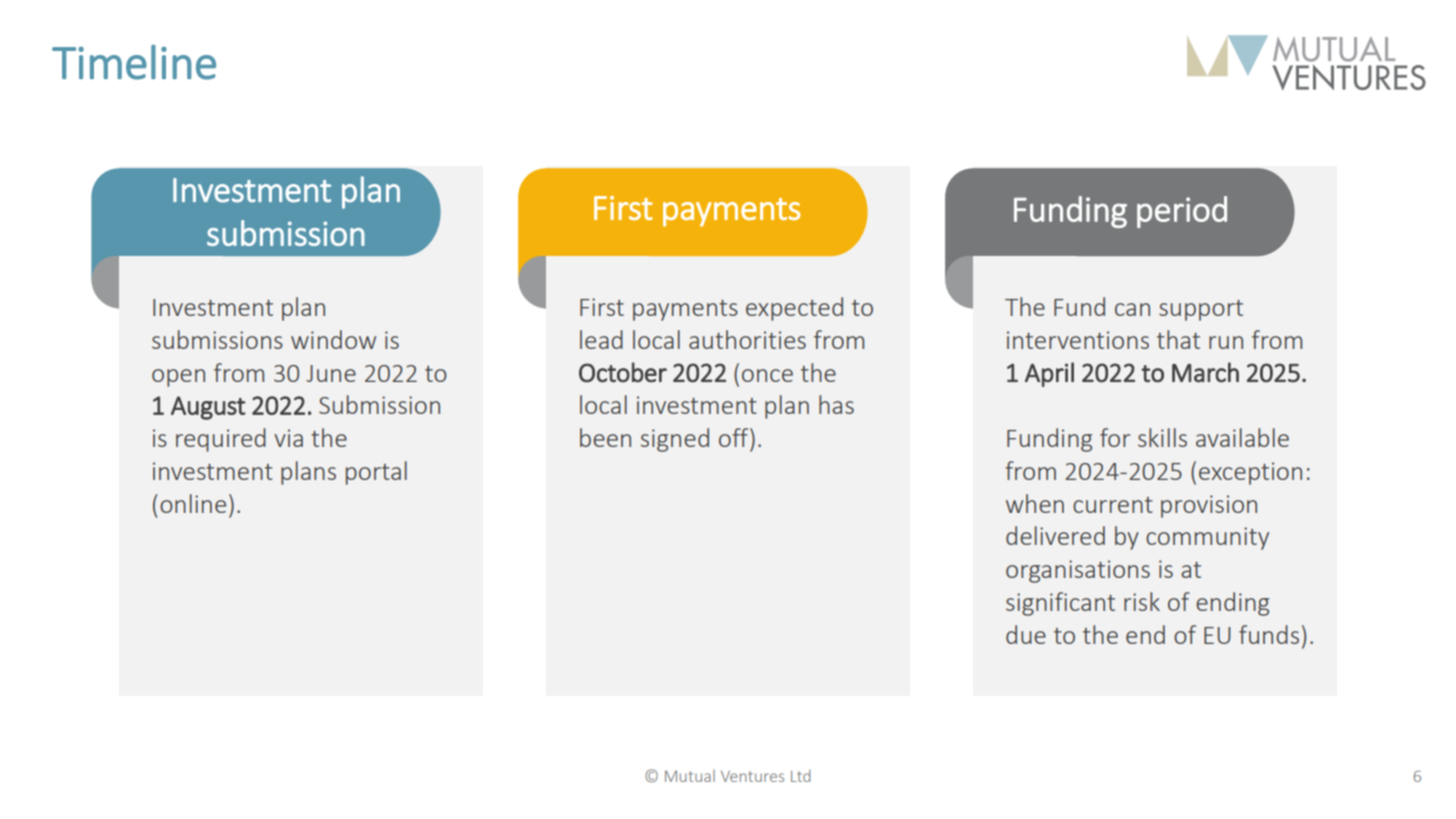 The width and height of the screenshot is (1456, 819). I want to click on period, so click(1182, 212).
